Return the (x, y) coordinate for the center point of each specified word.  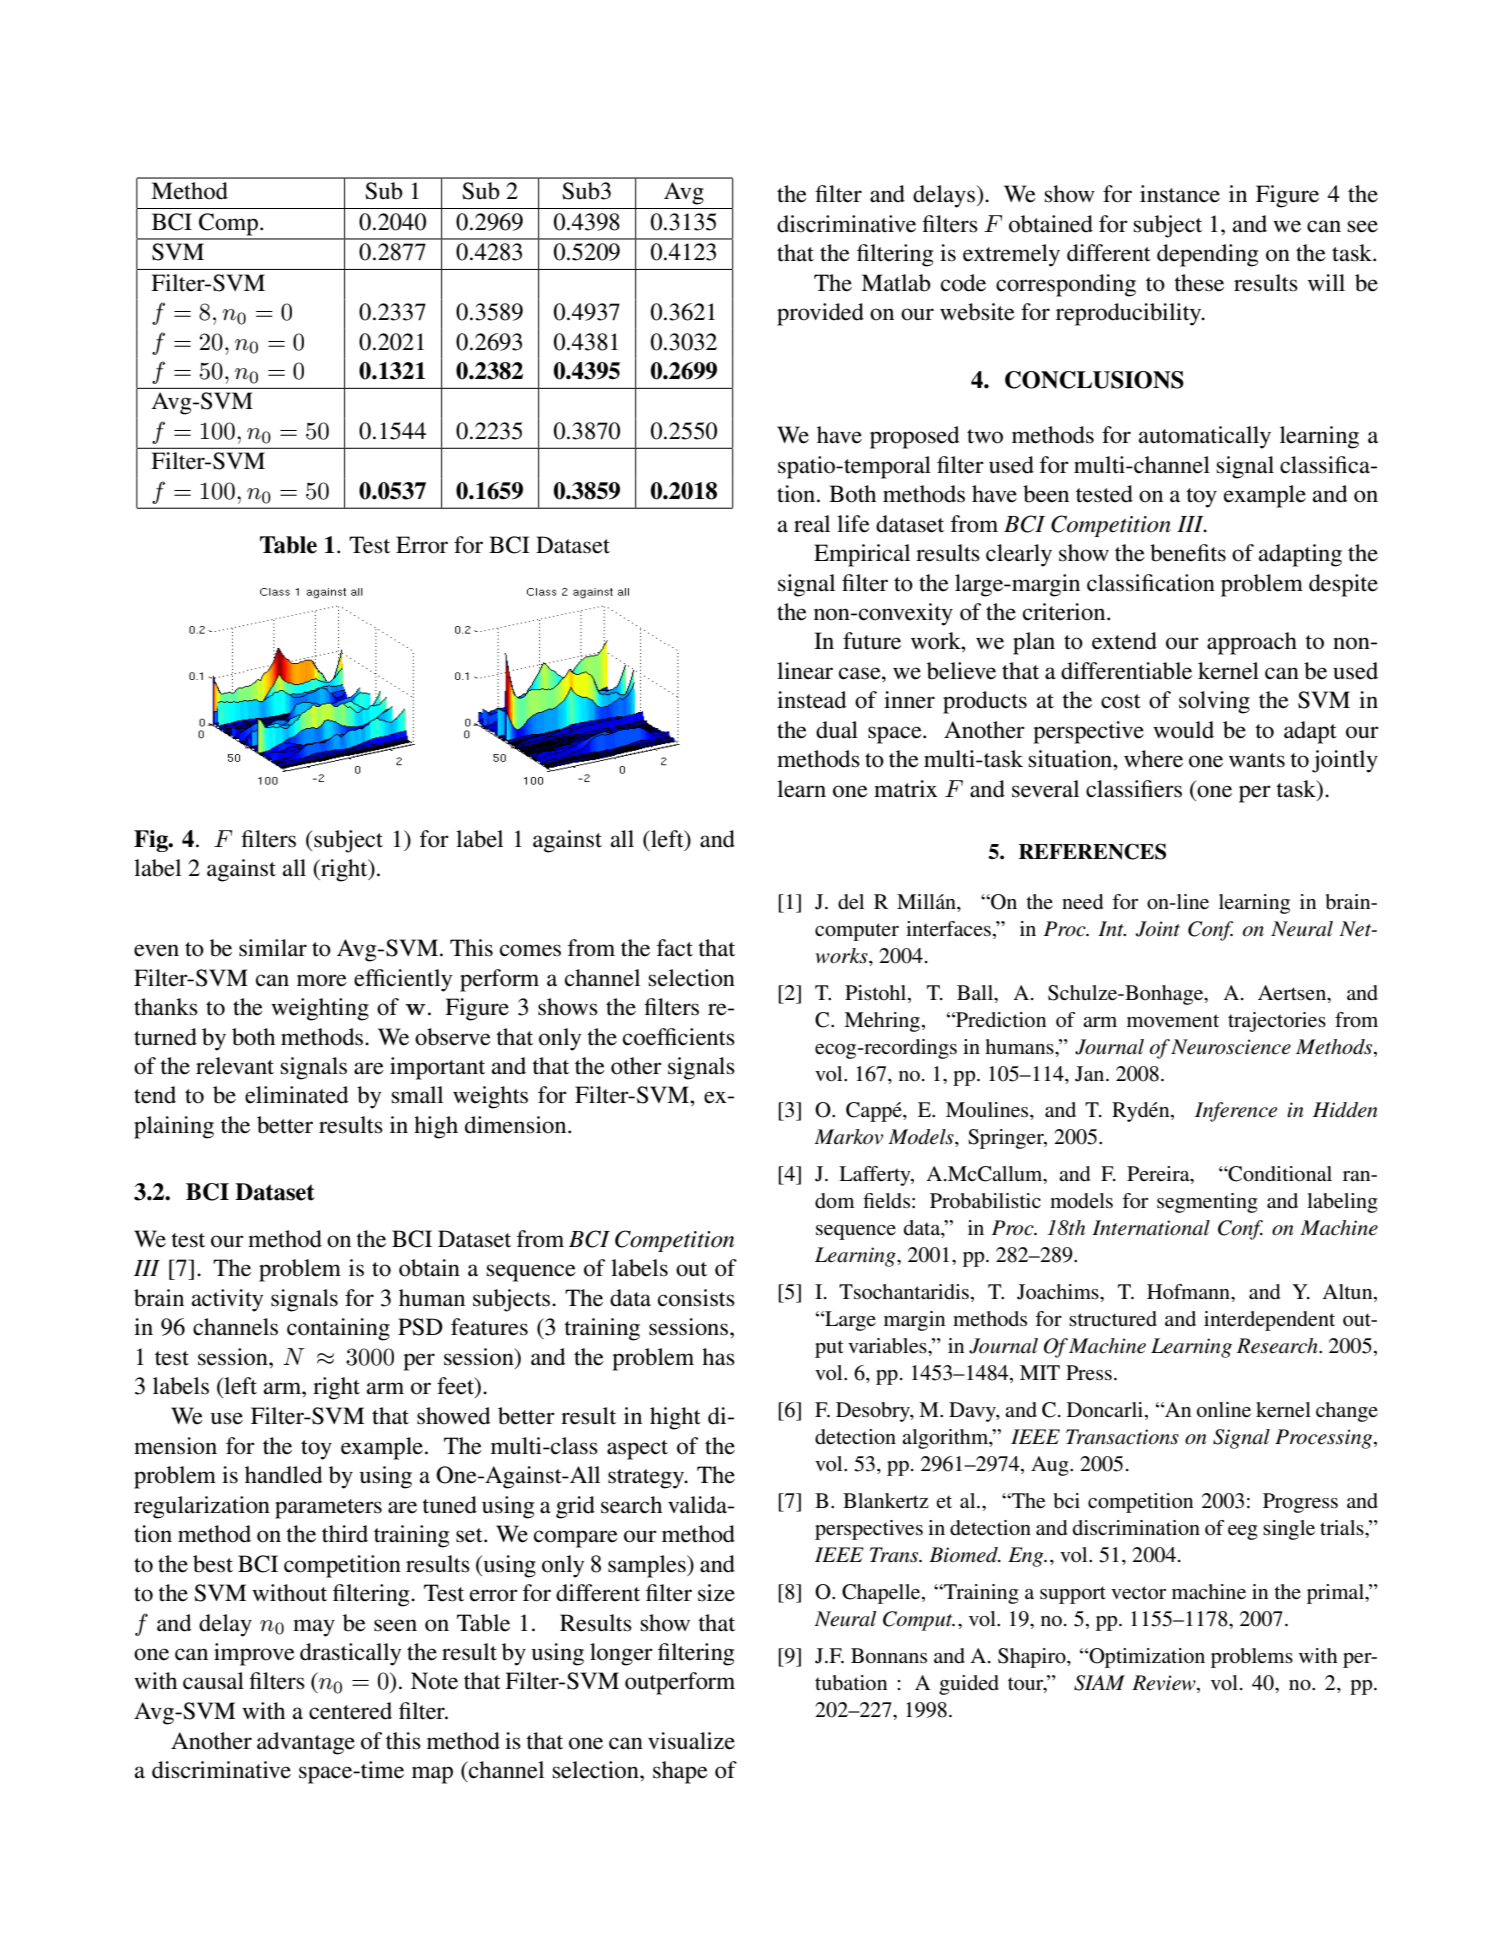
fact (675, 948)
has (718, 1357)
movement (1173, 1021)
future (872, 641)
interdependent (1269, 1321)
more (322, 980)
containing (338, 1329)
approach (1252, 643)
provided (820, 314)
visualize (691, 1741)
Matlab (896, 283)
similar (273, 948)
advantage (306, 1743)
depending (1207, 255)
